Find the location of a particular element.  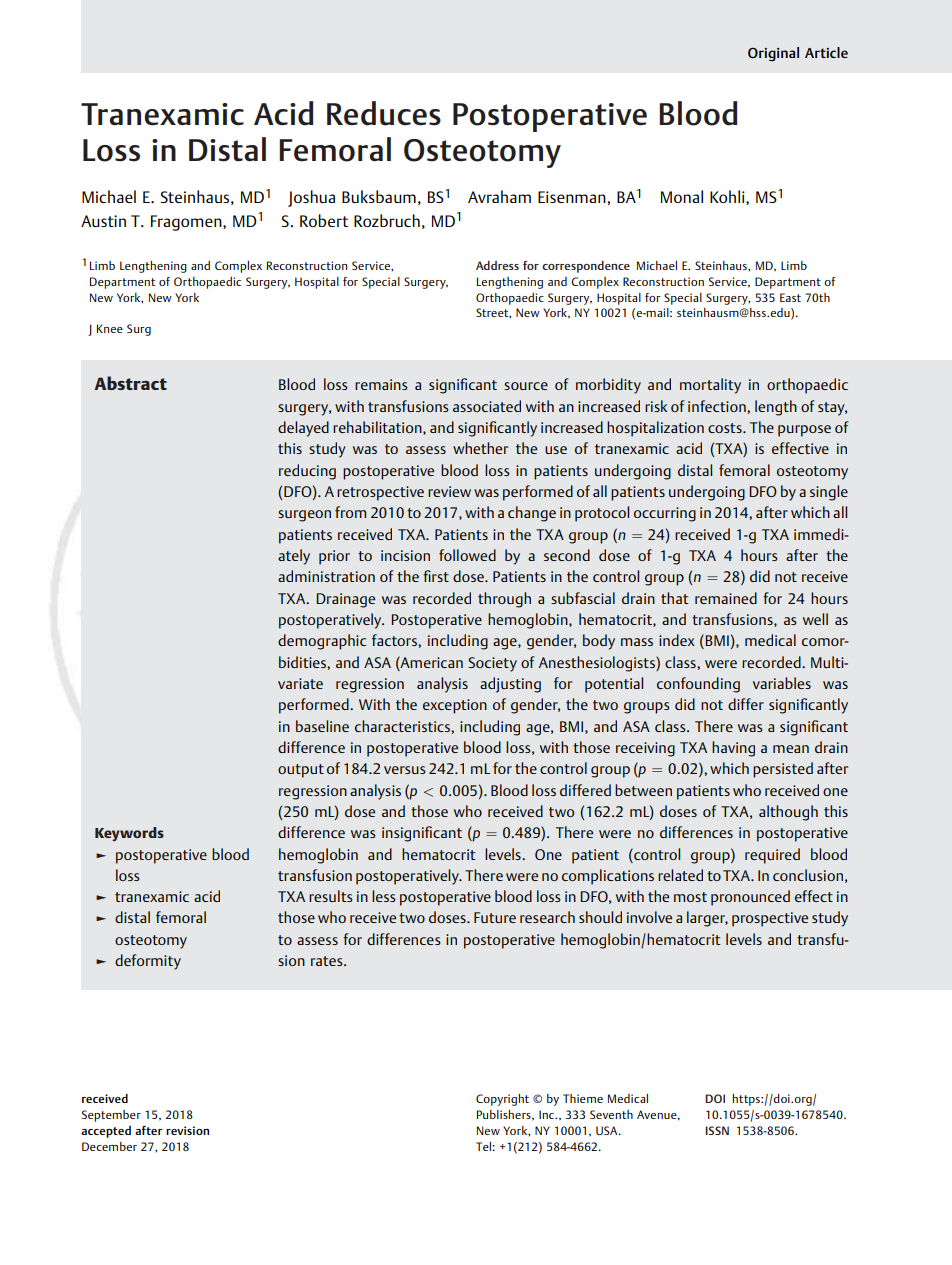

Copyright is located at coordinates (502, 1100).
